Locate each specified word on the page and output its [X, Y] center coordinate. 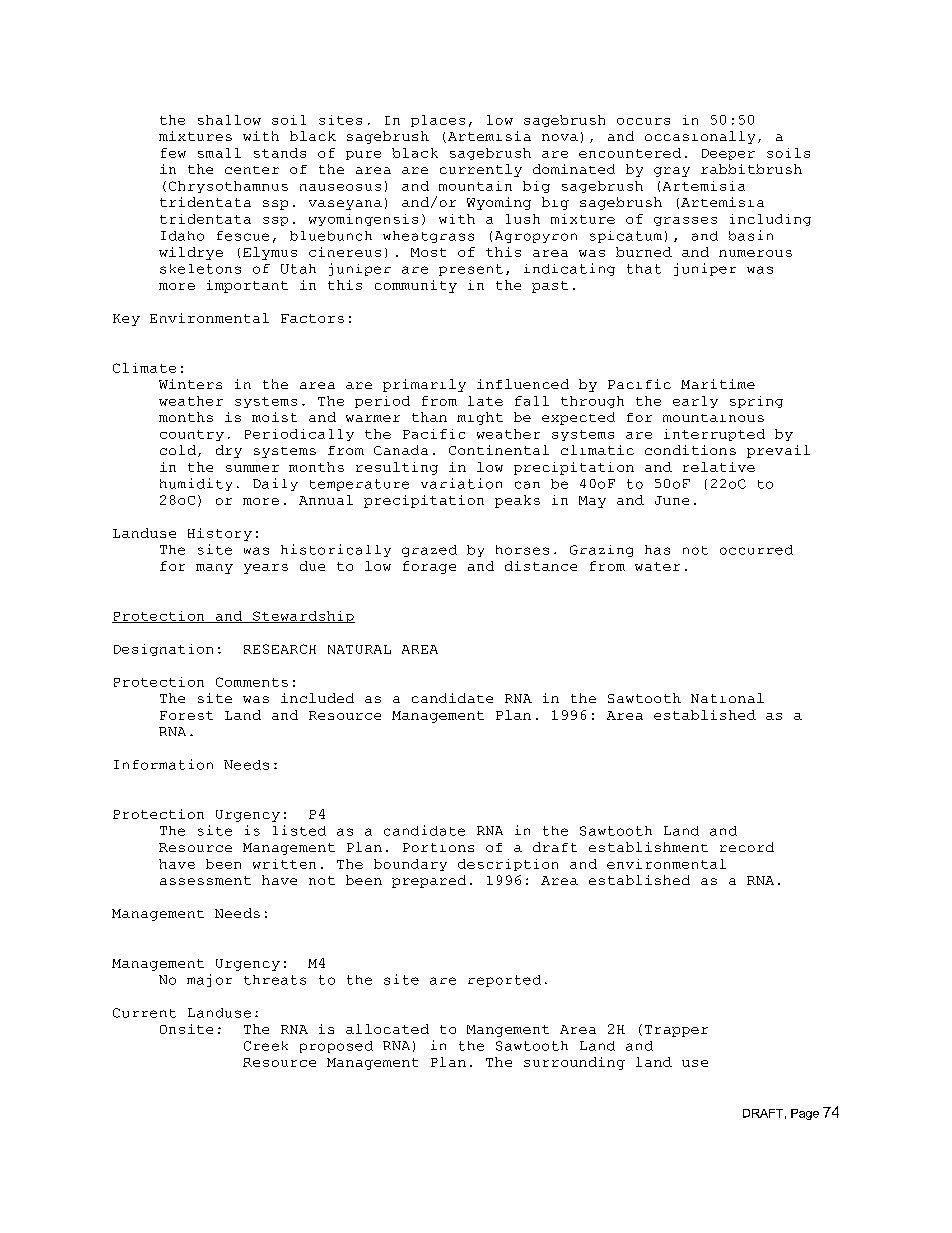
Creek [266, 1046]
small [219, 153]
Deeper [728, 154]
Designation [163, 650]
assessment [205, 880]
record [747, 847]
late [485, 401]
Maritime [718, 384]
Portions [438, 847]
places [438, 121]
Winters [190, 384]
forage [429, 567]
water [657, 566]
